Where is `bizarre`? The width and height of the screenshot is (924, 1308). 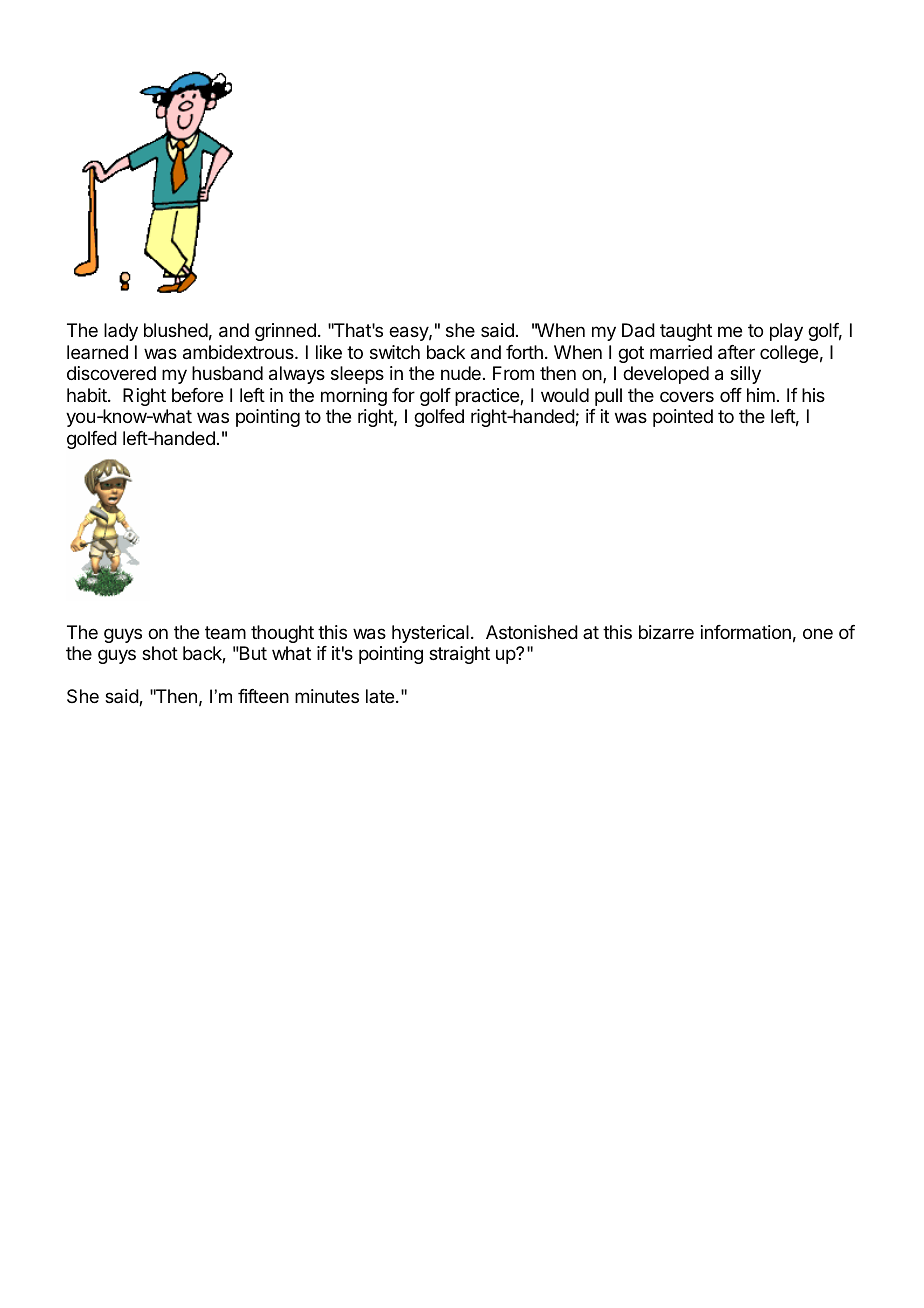
bizarre is located at coordinates (666, 632).
